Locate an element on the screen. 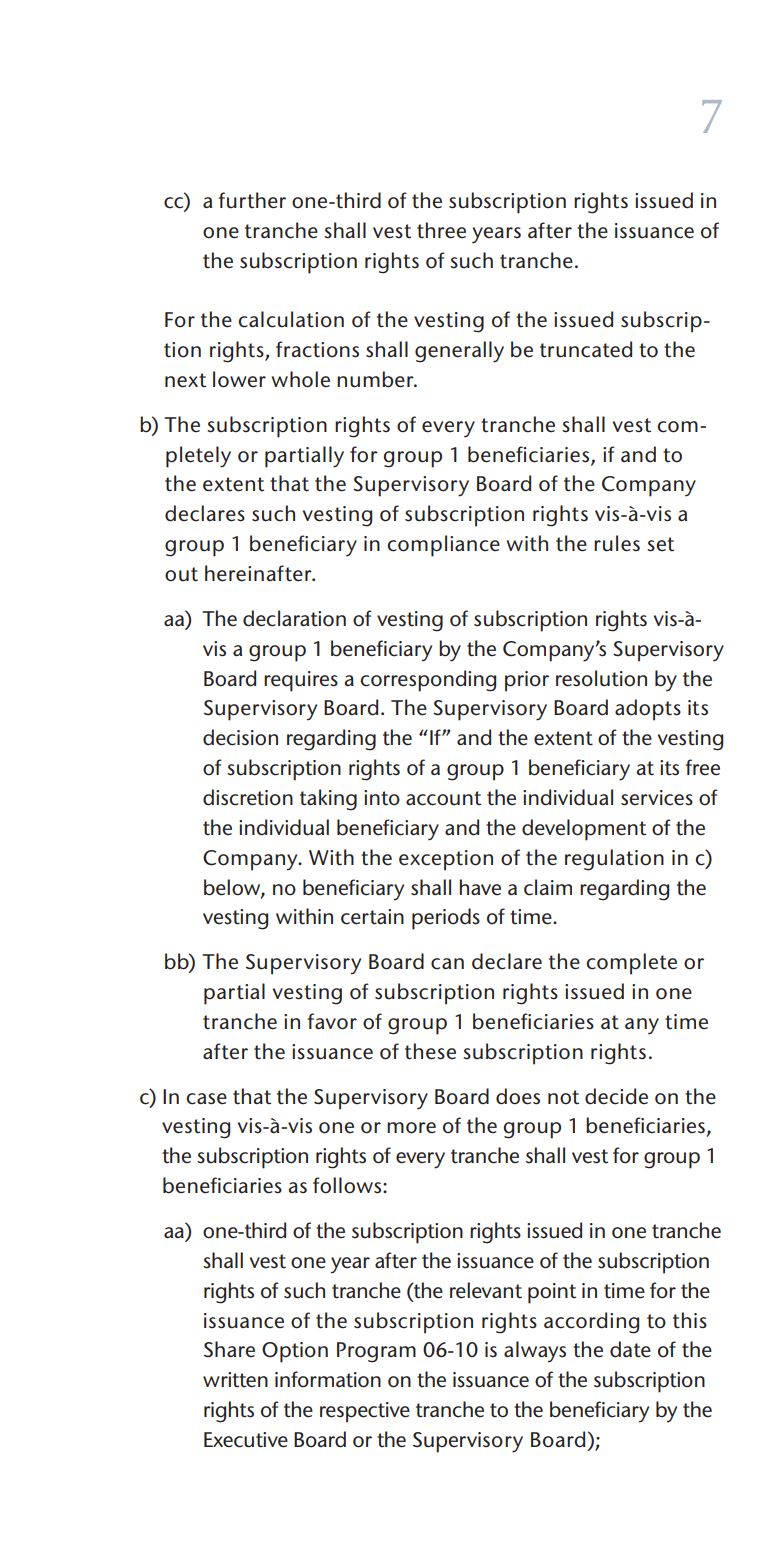  further is located at coordinates (252, 200).
